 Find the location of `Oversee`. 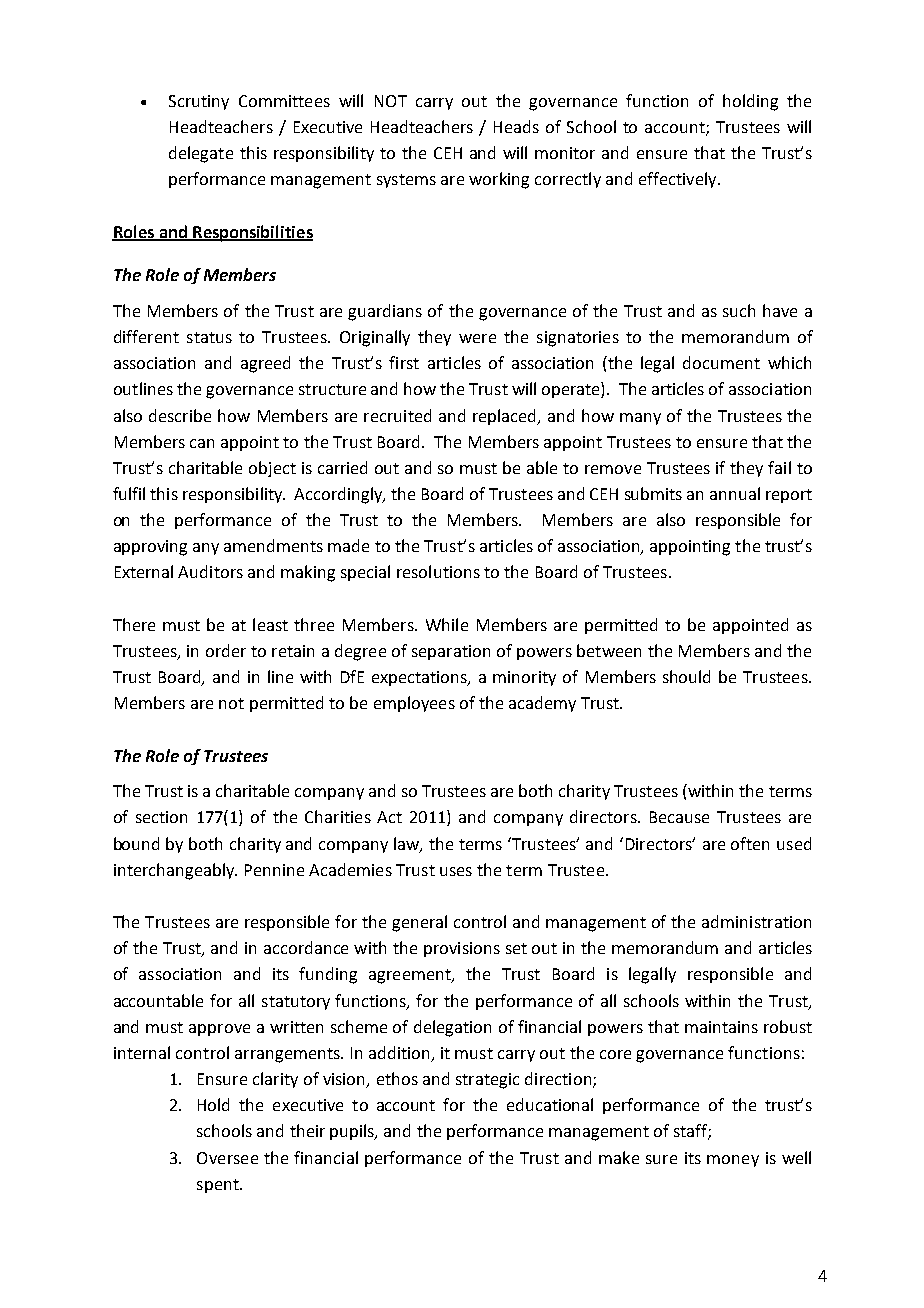

Oversee is located at coordinates (227, 1158).
